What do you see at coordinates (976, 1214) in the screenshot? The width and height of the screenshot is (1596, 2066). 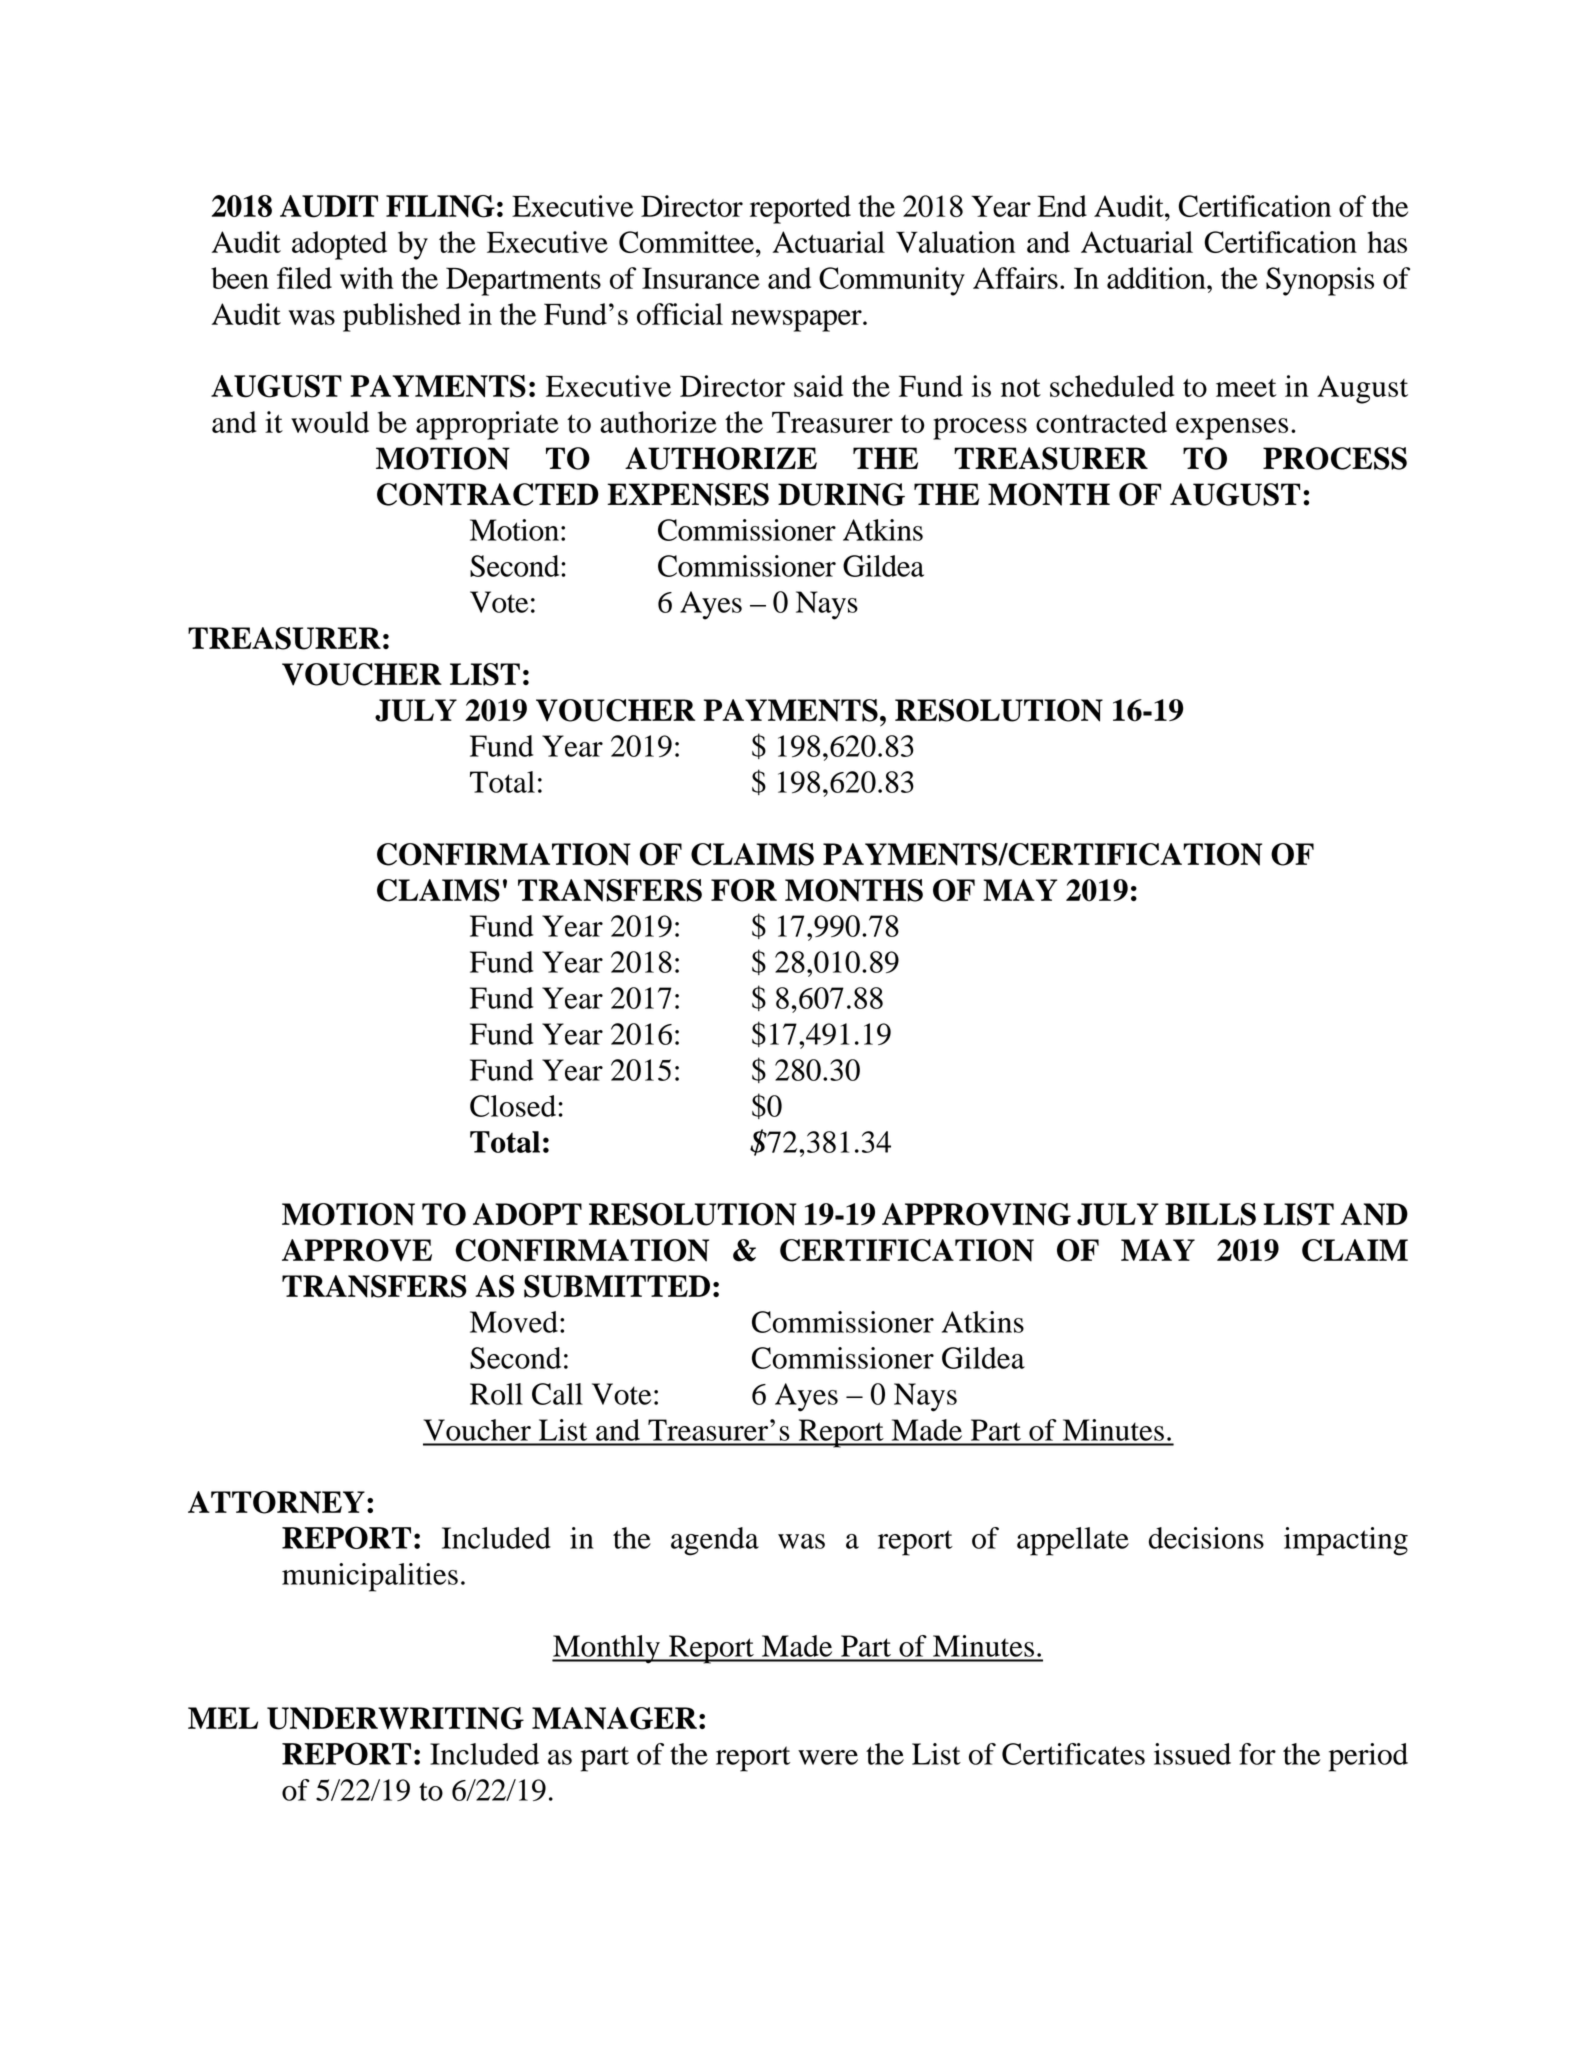 I see `APPROVING` at bounding box center [976, 1214].
